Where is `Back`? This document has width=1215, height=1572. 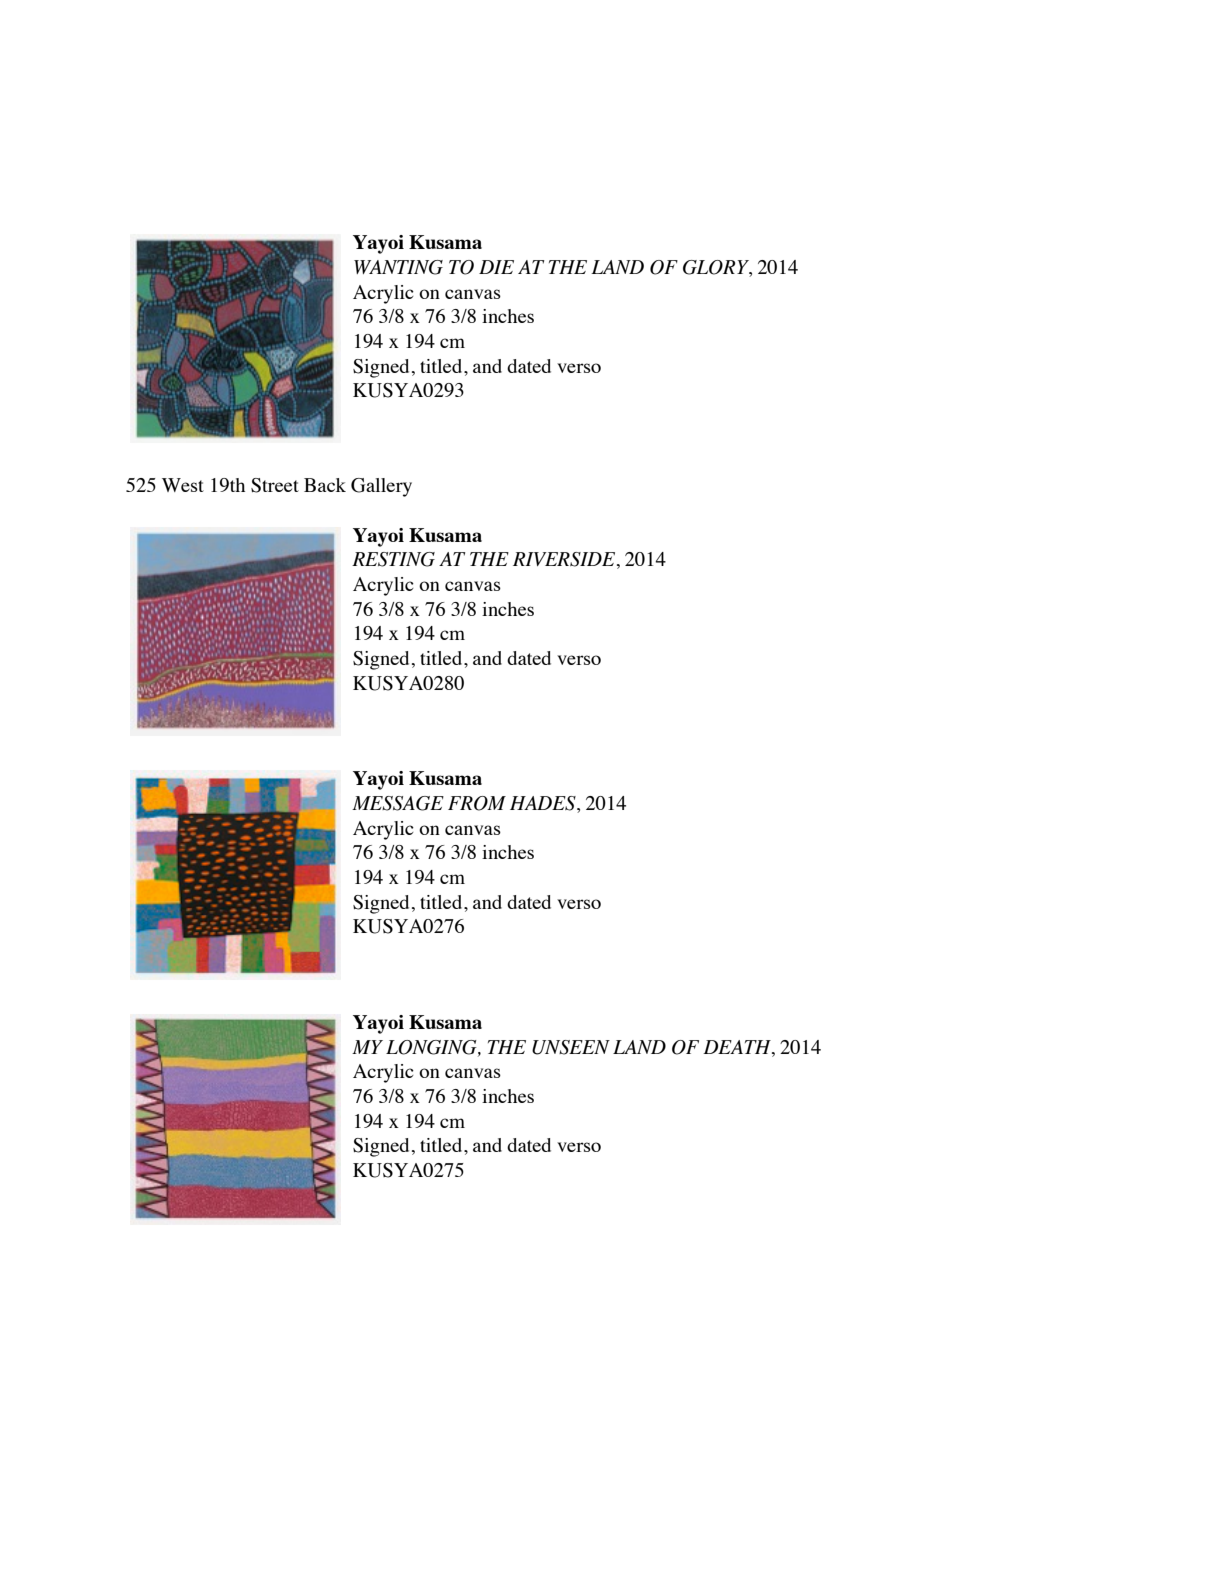 Back is located at coordinates (325, 485).
